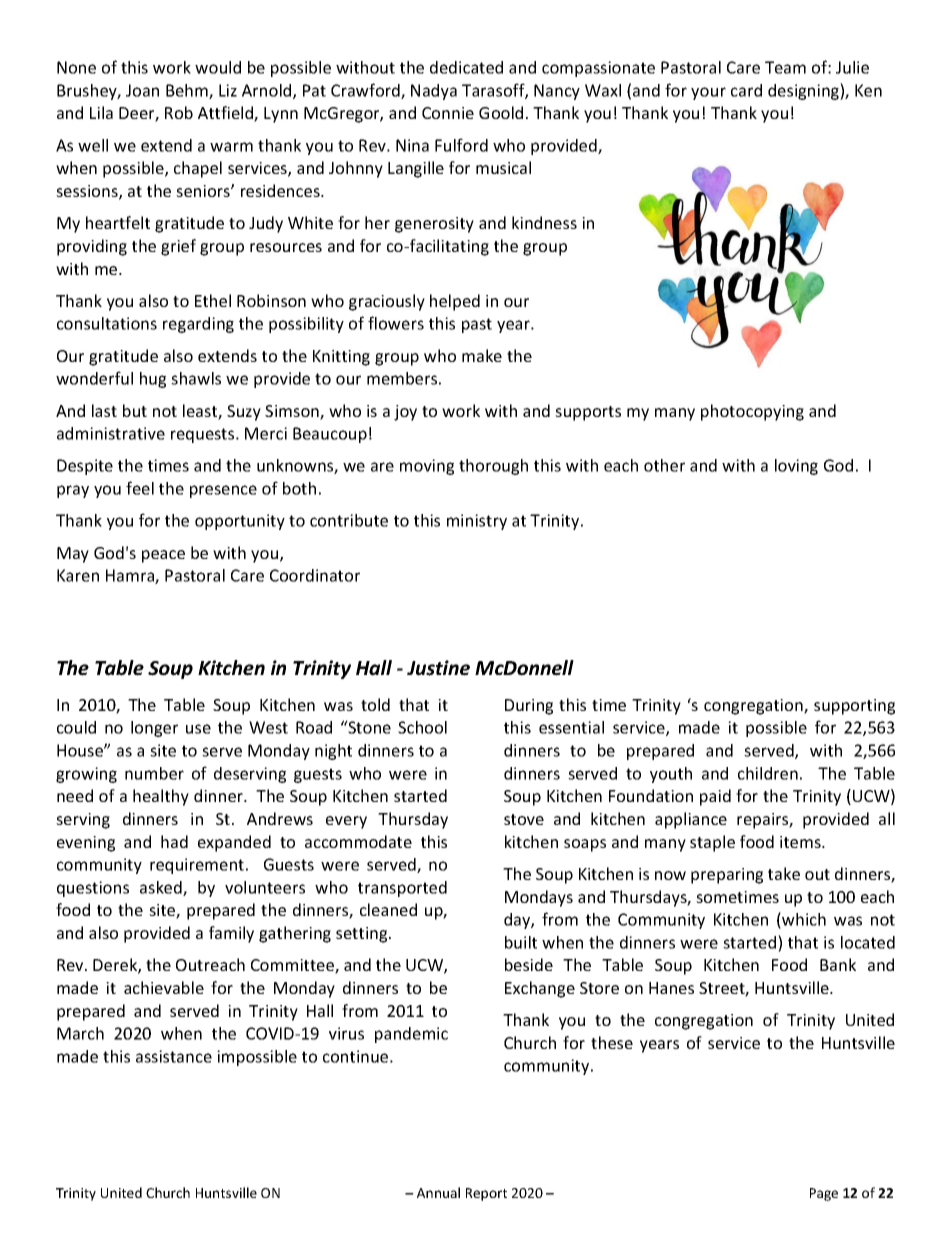 The image size is (952, 1233). Describe the element at coordinates (174, 1056) in the document. I see `assistance` at that location.
